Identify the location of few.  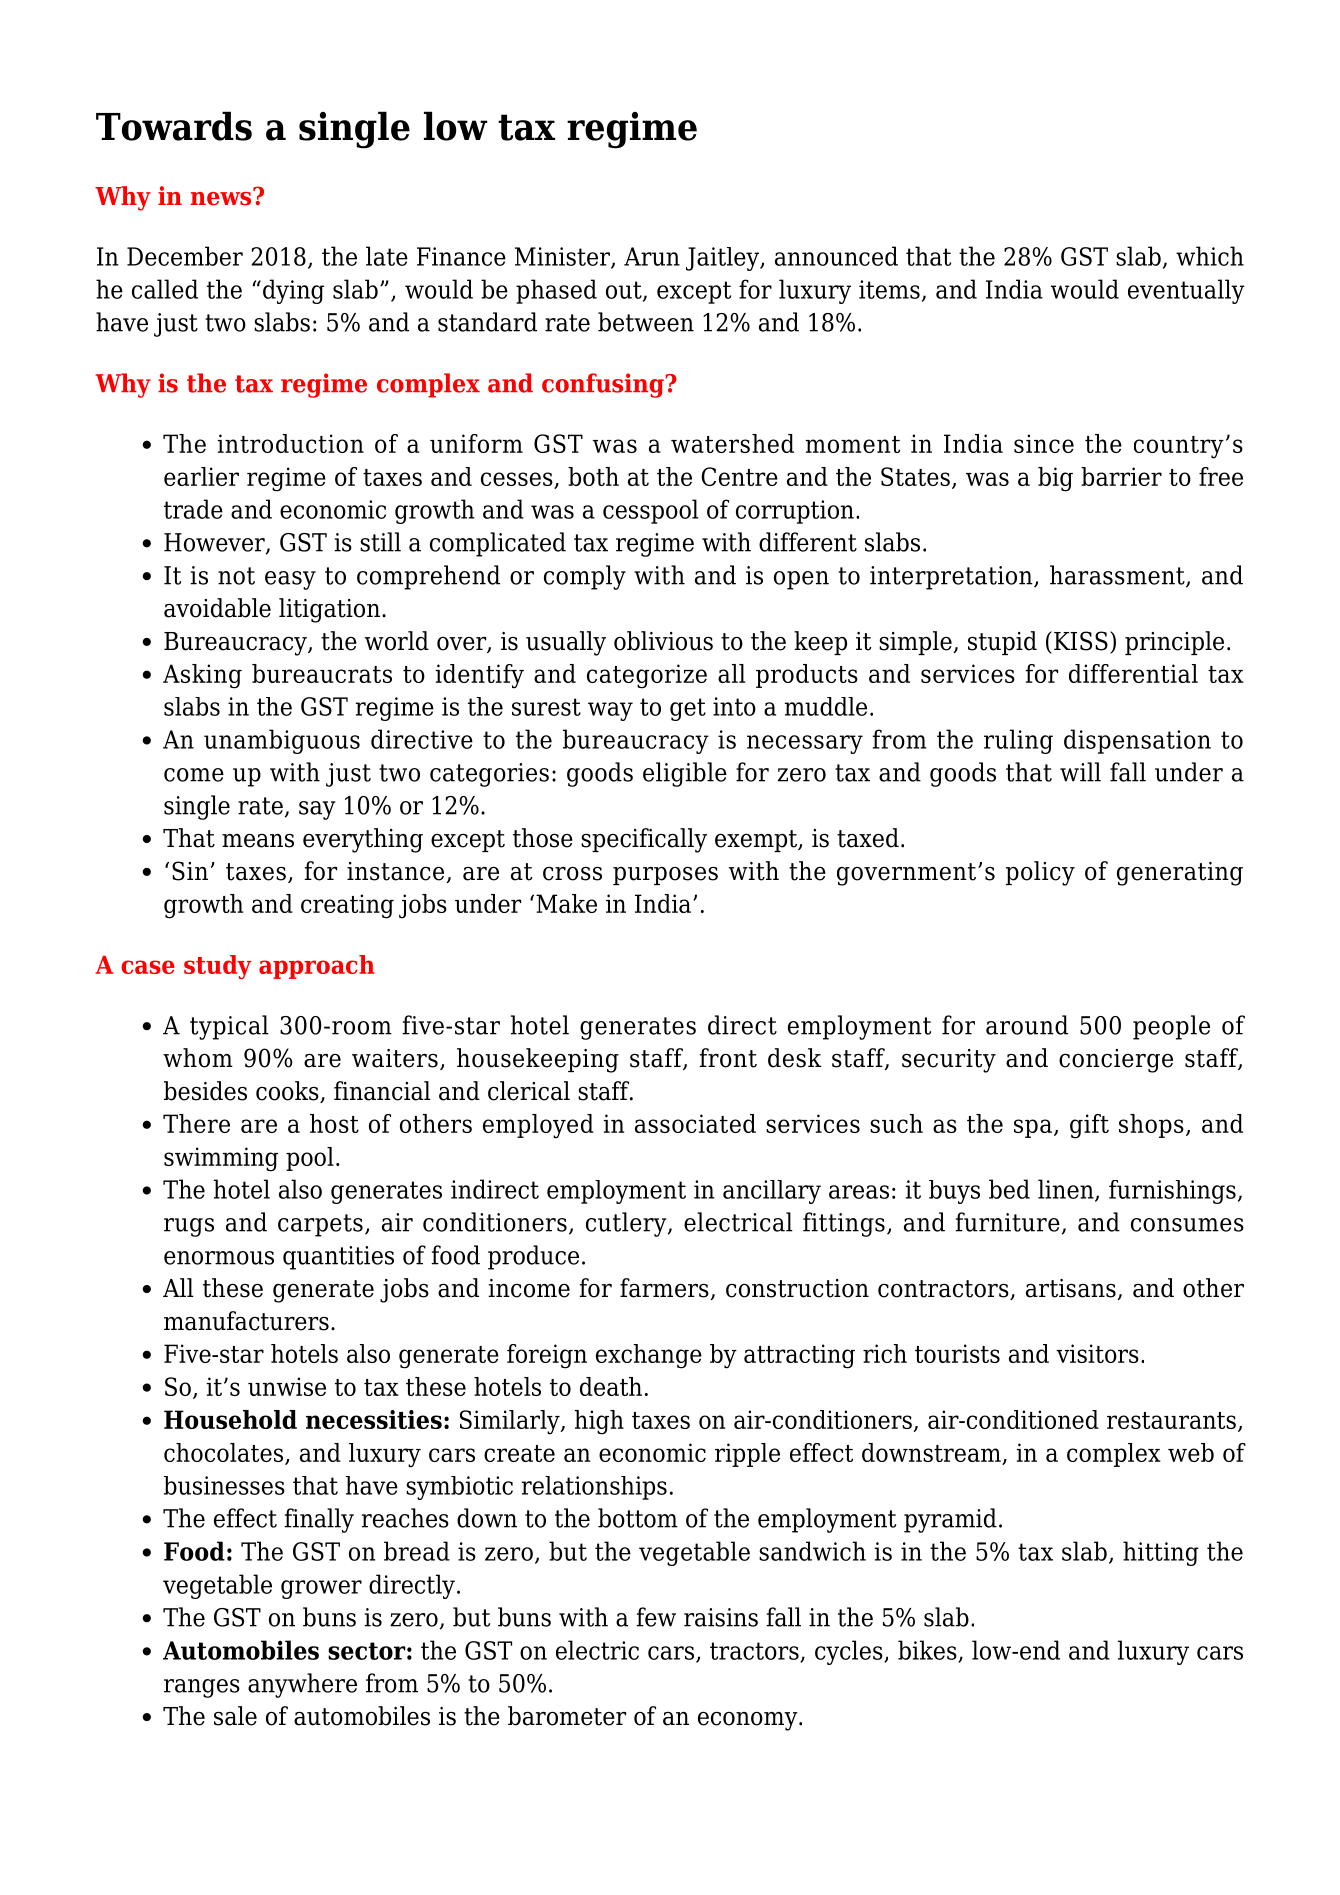
(656, 1617).
